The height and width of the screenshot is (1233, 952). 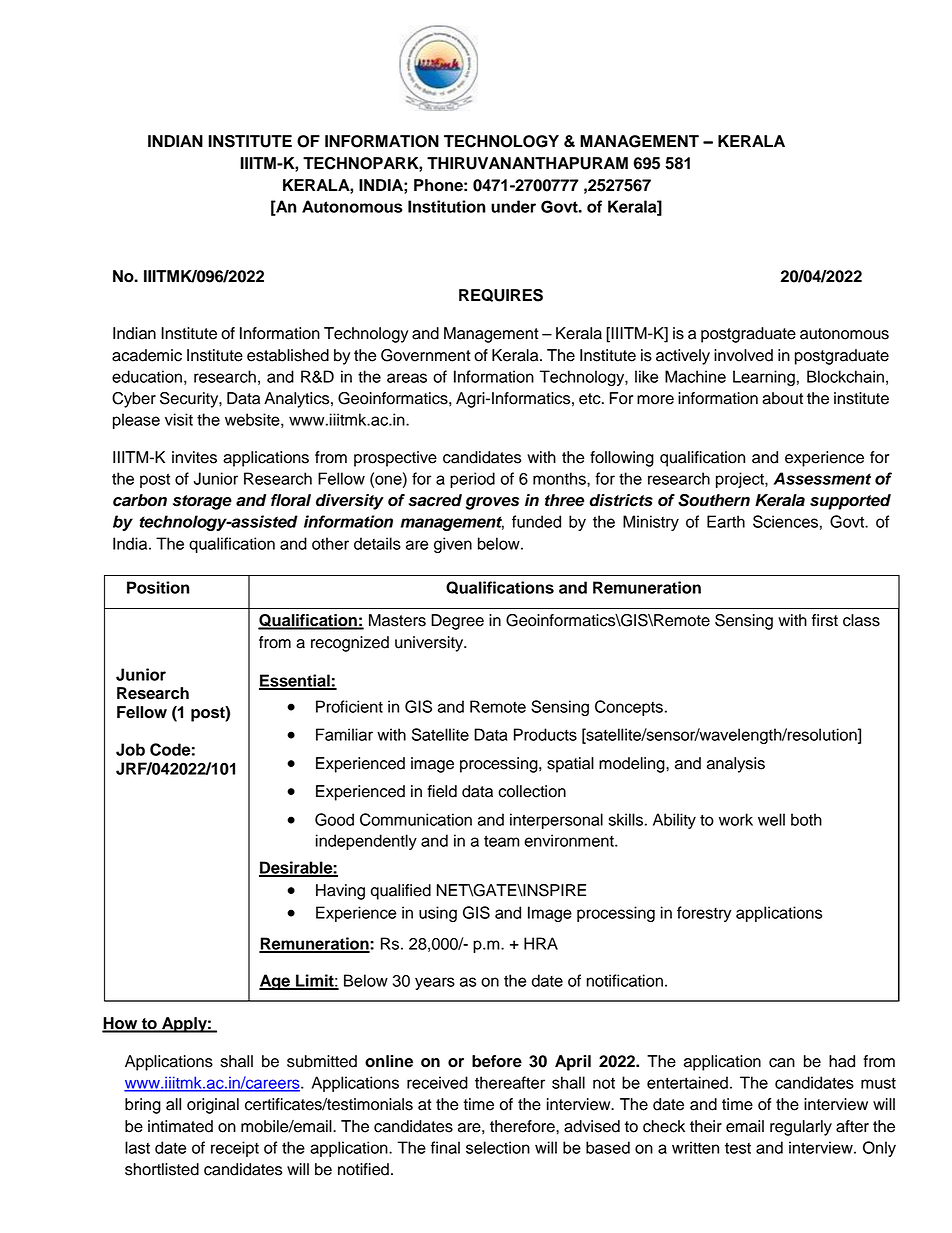 What do you see at coordinates (295, 681) in the screenshot?
I see `Essential` at bounding box center [295, 681].
